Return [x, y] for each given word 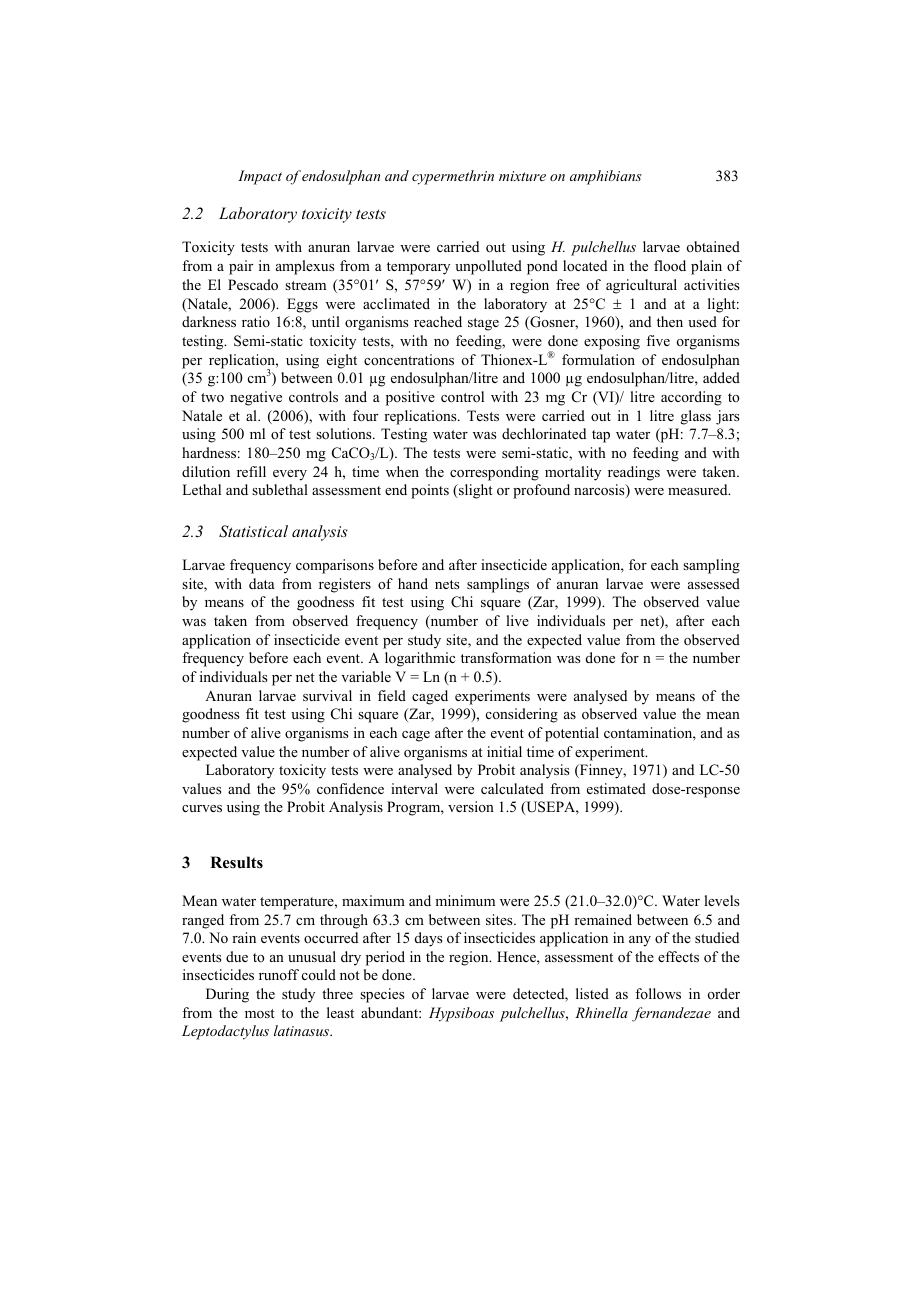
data [262, 583]
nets [447, 584]
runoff [279, 974]
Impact [260, 177]
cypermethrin [453, 177]
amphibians [606, 177]
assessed [714, 583]
